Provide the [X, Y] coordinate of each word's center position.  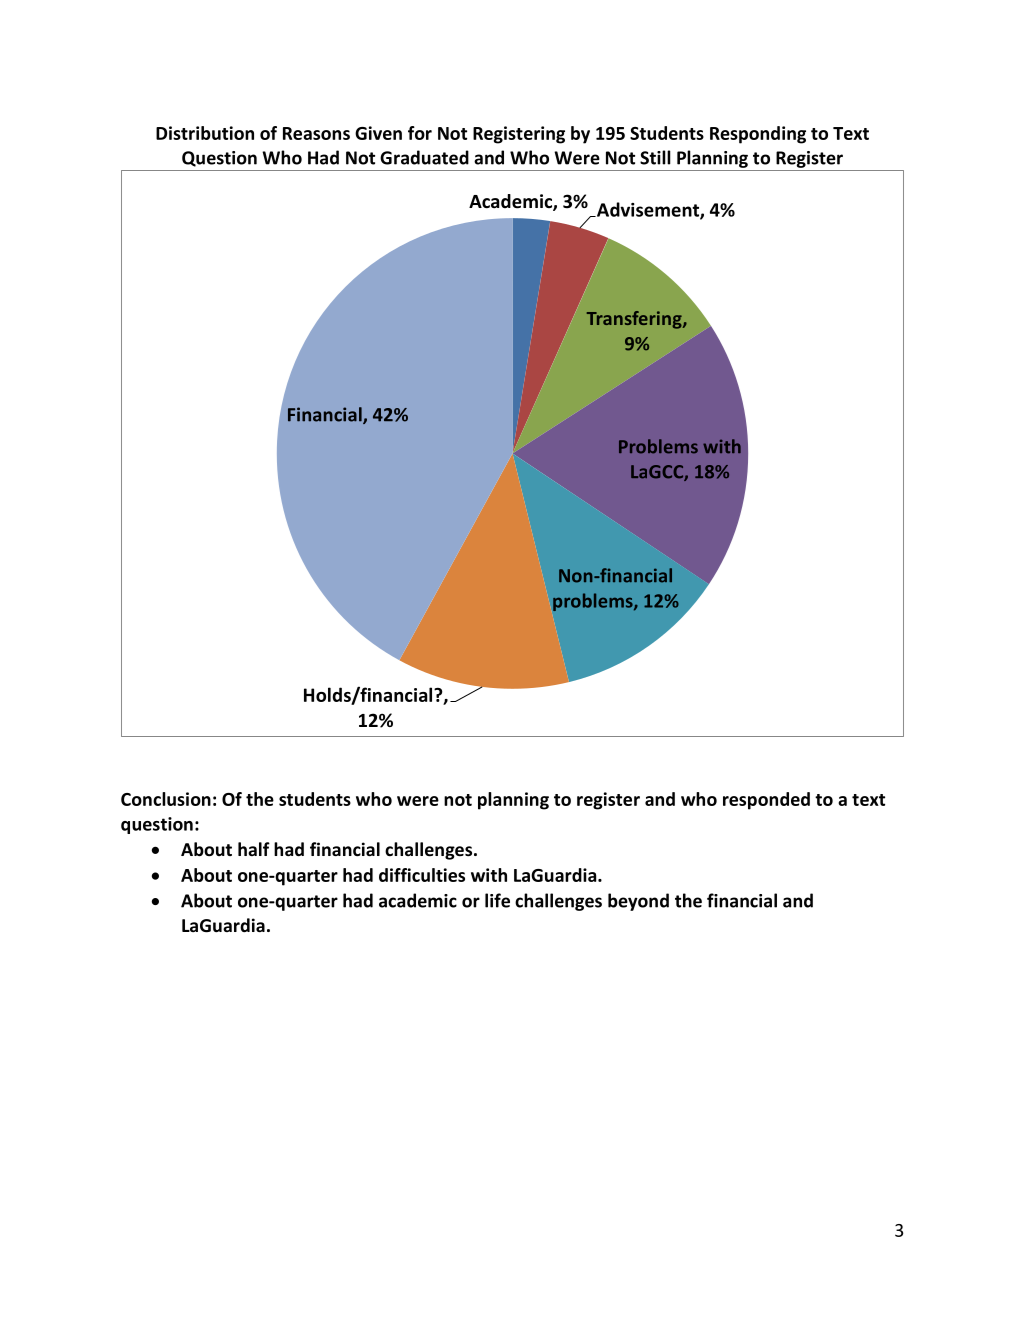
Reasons [316, 133]
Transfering [635, 320]
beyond [638, 902]
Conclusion [166, 799]
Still [655, 157]
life [497, 900]
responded [766, 801]
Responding [758, 135]
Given [378, 133]
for [420, 133]
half [254, 849]
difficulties [422, 875]
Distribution [205, 133]
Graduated [424, 157]
